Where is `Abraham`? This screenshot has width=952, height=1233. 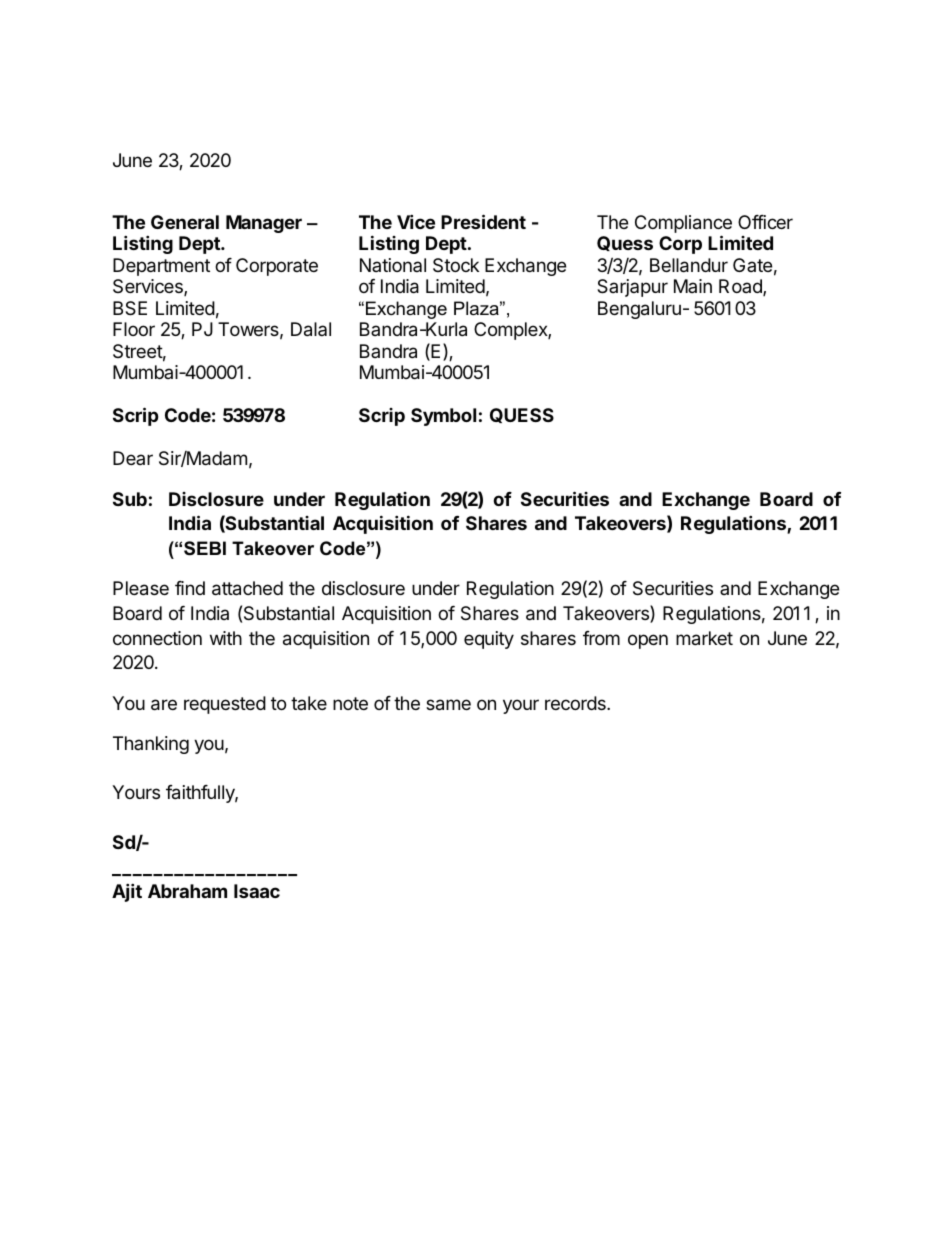
Abraham is located at coordinates (187, 891).
